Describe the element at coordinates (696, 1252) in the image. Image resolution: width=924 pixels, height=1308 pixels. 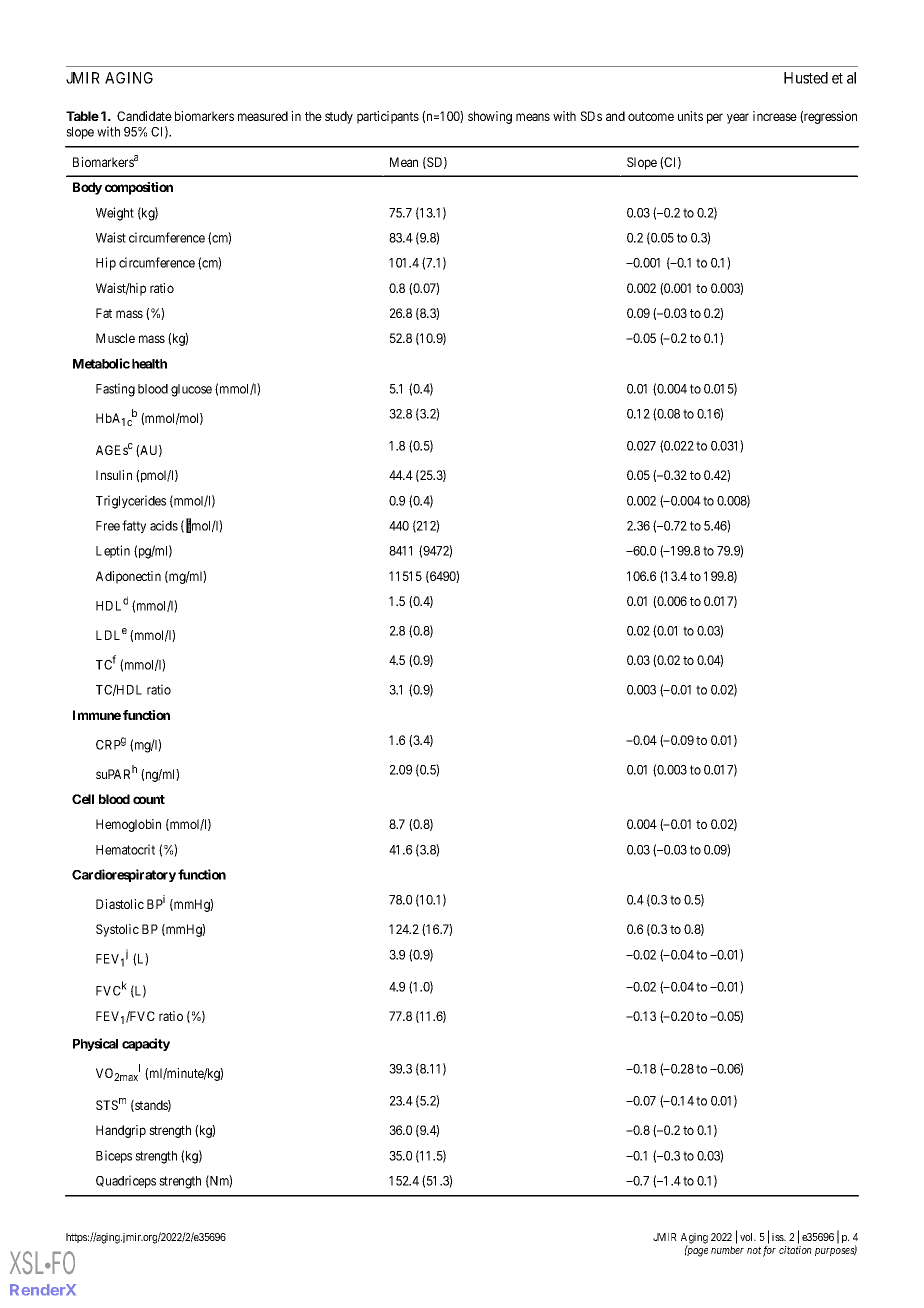
I see `page` at that location.
